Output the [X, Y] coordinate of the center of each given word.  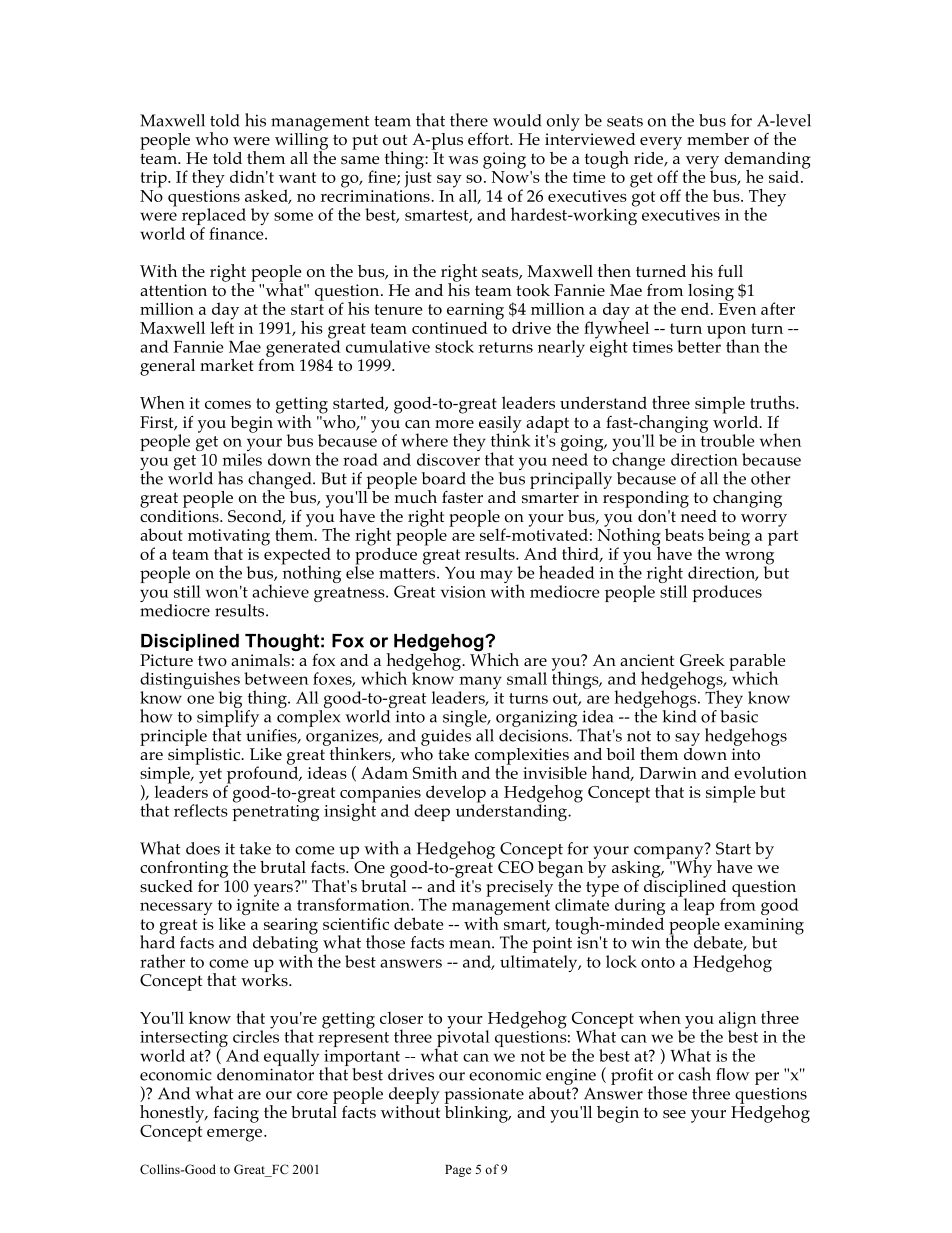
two [212, 661]
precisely [519, 888]
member [718, 139]
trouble [728, 439]
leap [697, 907]
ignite [258, 907]
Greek [702, 660]
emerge [236, 1135]
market [227, 365]
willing [301, 141]
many [480, 684]
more [454, 424]
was [463, 160]
